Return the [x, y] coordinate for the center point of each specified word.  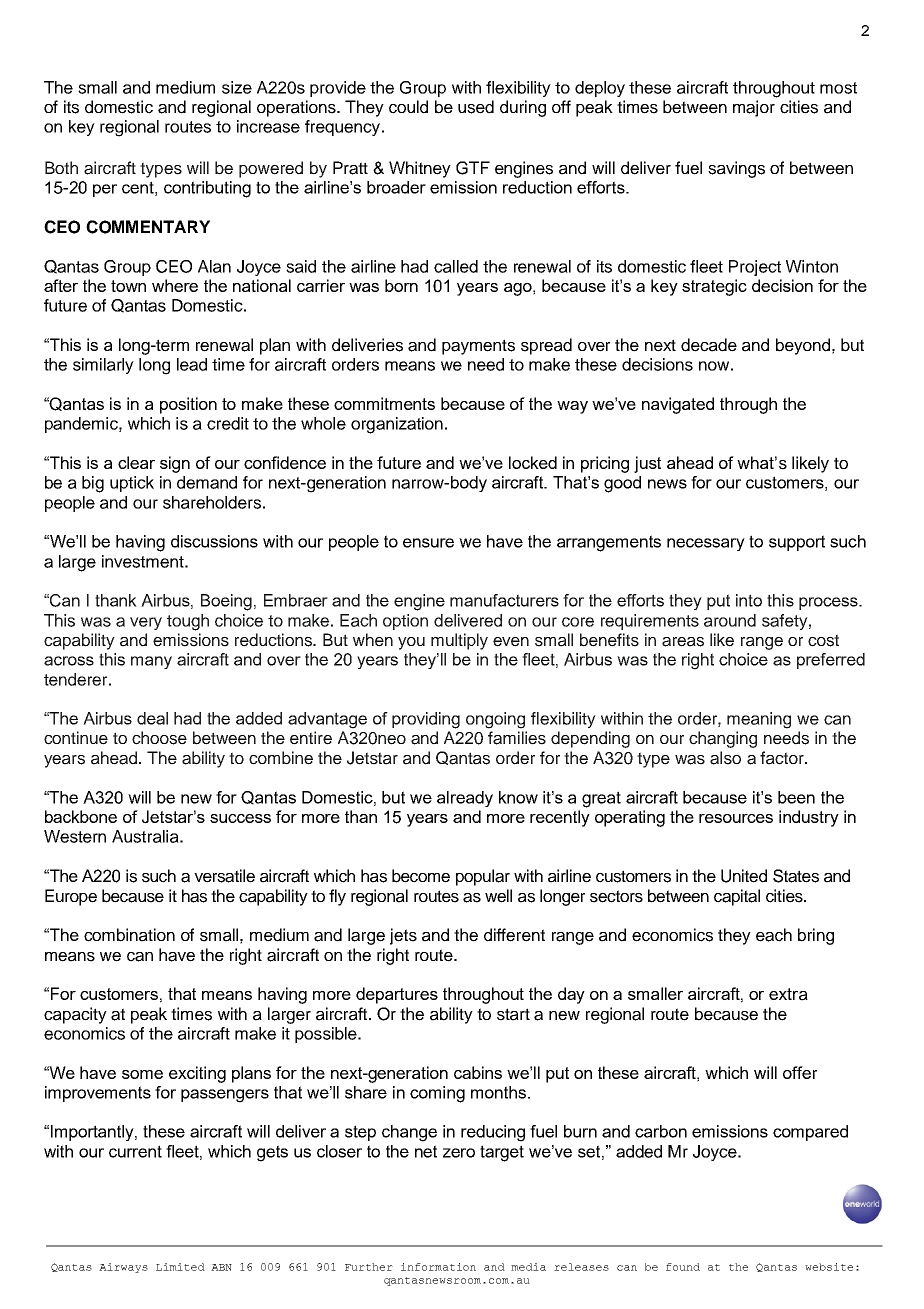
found [683, 1267]
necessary [706, 544]
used [476, 107]
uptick [132, 484]
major [754, 108]
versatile [224, 876]
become [421, 876]
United [744, 876]
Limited [180, 1267]
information [438, 1267]
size [237, 87]
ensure [428, 543]
